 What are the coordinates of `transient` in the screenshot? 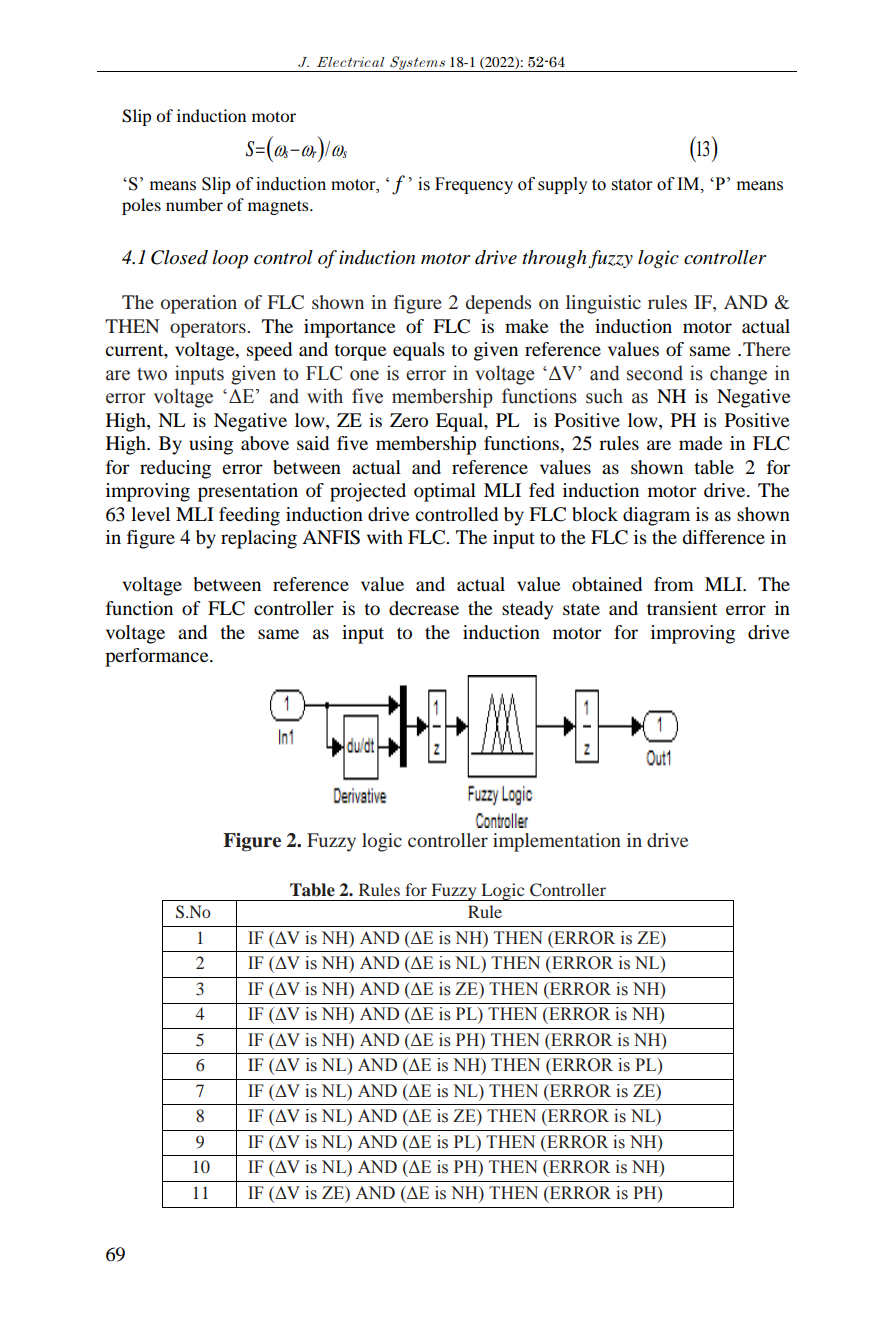 It's located at (682, 608).
